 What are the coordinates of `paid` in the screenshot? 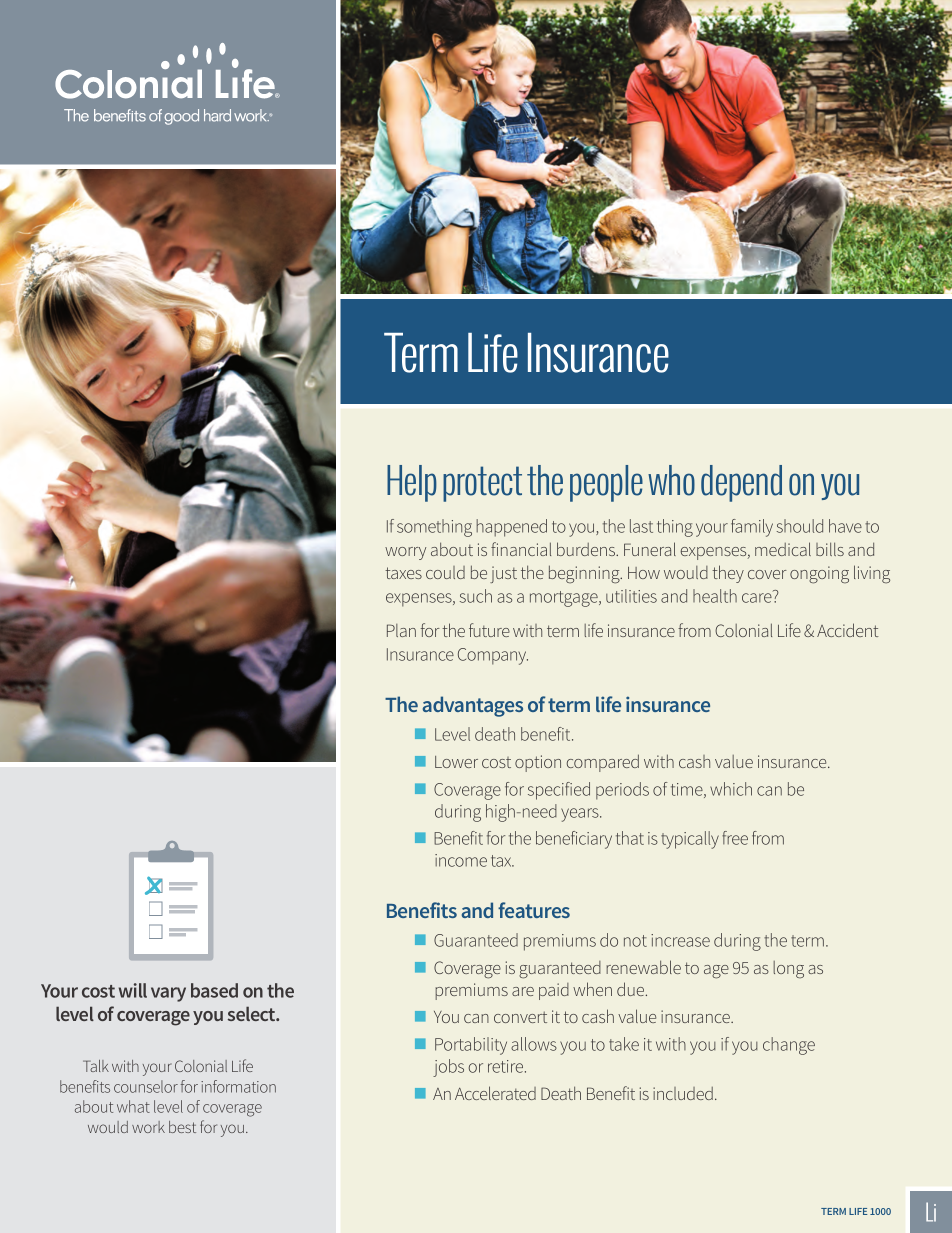 It's located at (554, 991).
